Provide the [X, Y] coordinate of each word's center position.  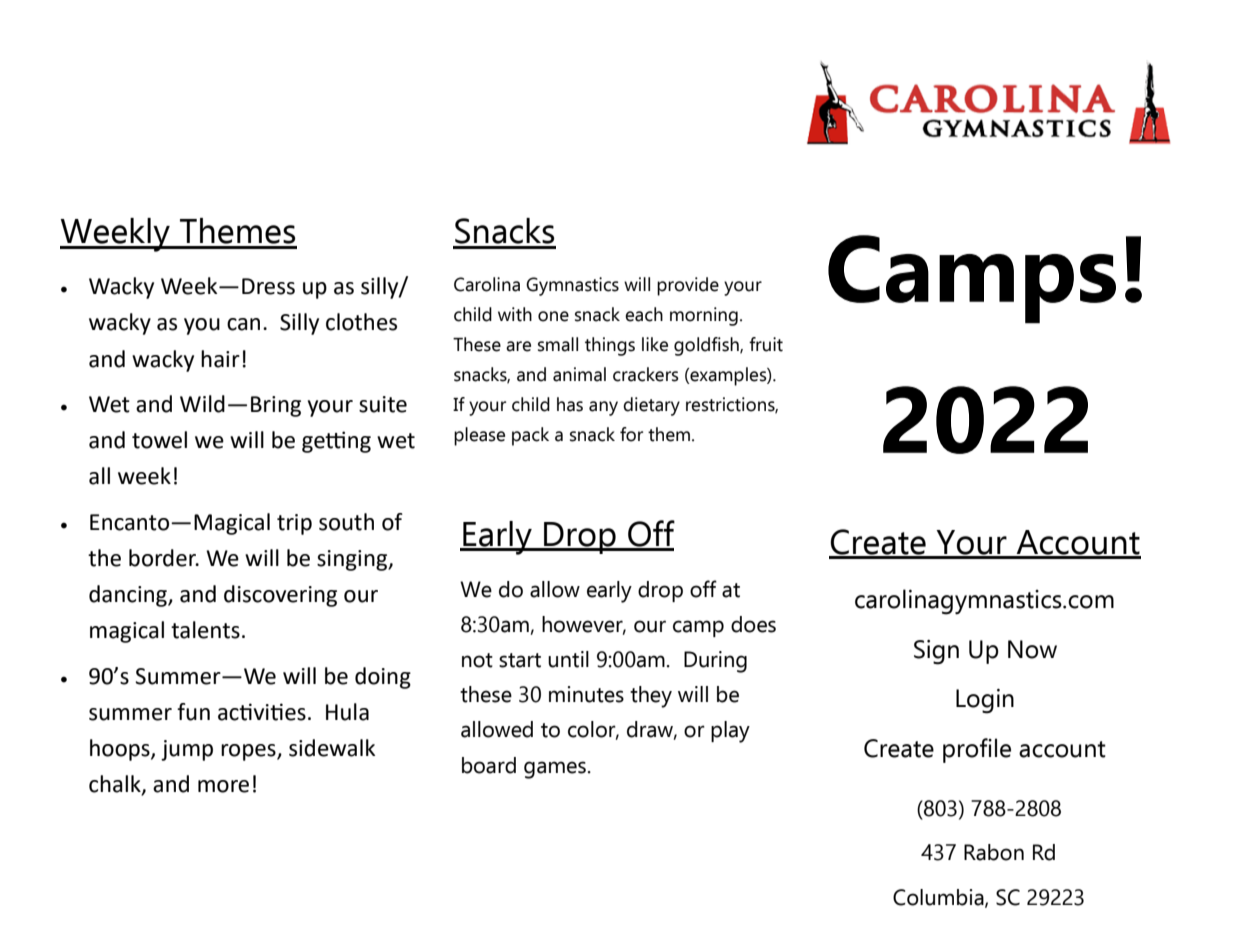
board [489, 765]
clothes [361, 322]
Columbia [939, 898]
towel [159, 440]
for [631, 434]
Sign [936, 652]
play [730, 732]
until [568, 659]
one [553, 316]
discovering [280, 596]
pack [530, 436]
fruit [766, 344]
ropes [249, 752]
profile [977, 750]
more [223, 786]
